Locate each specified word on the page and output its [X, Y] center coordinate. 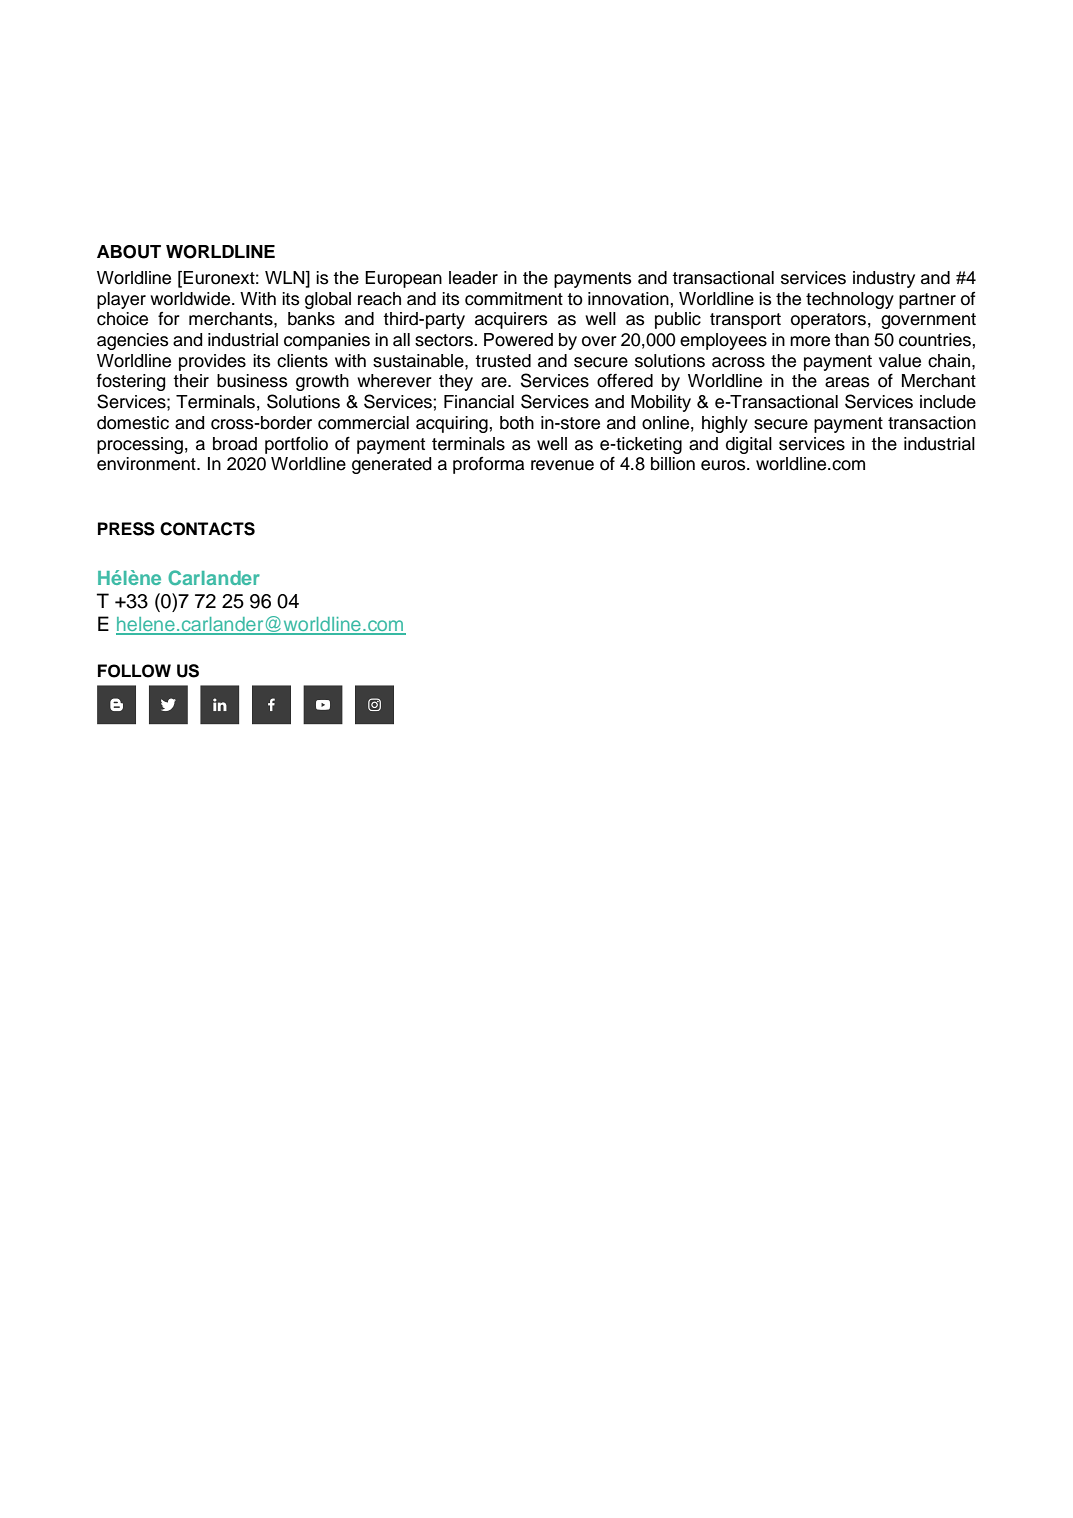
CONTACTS [207, 529]
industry [884, 279]
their [191, 381]
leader [473, 278]
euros [724, 465]
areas [847, 382]
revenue [562, 465]
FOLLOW [134, 671]
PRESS [126, 529]
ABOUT [129, 252]
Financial [479, 402]
